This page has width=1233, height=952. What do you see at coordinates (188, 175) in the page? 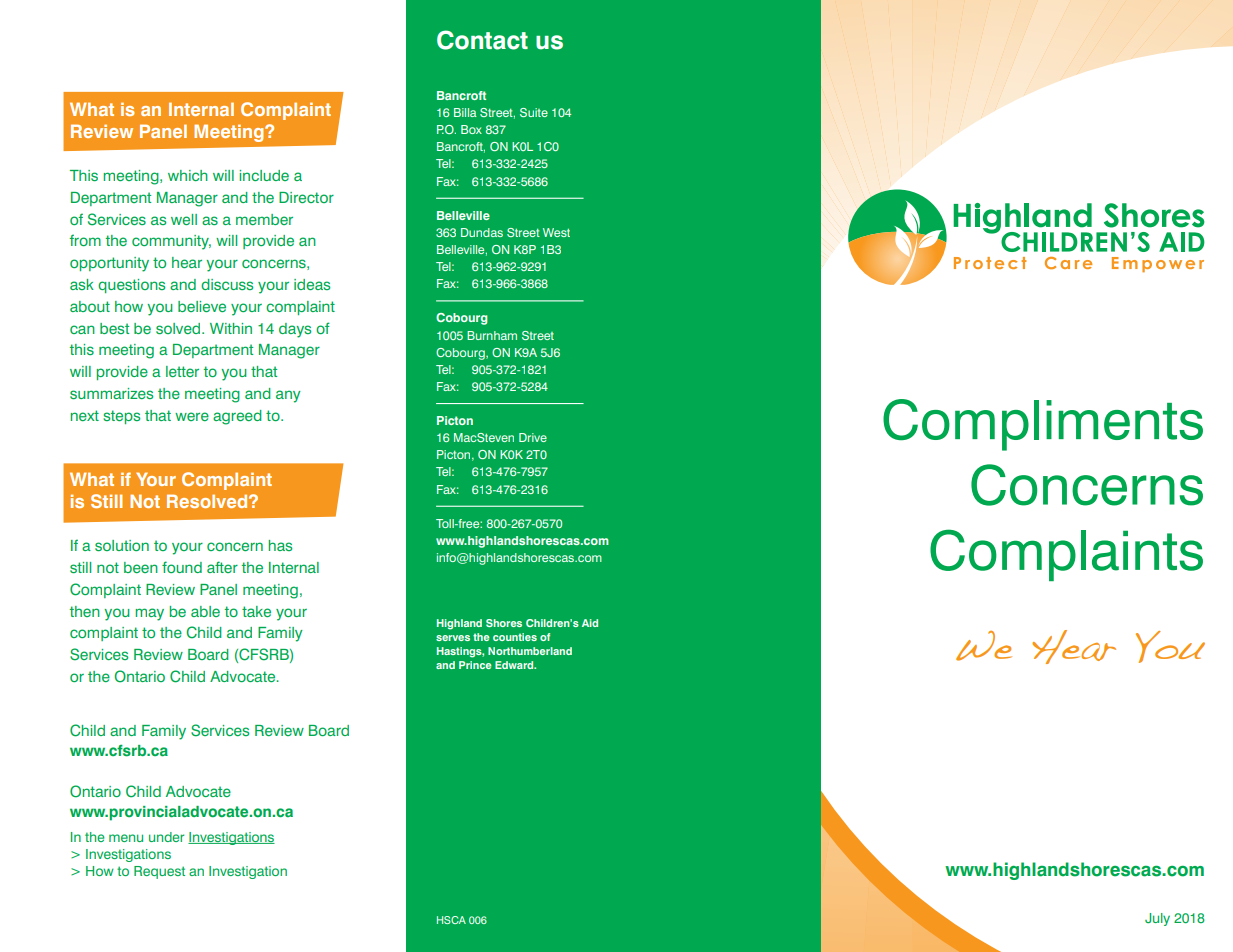
I see `which` at bounding box center [188, 175].
